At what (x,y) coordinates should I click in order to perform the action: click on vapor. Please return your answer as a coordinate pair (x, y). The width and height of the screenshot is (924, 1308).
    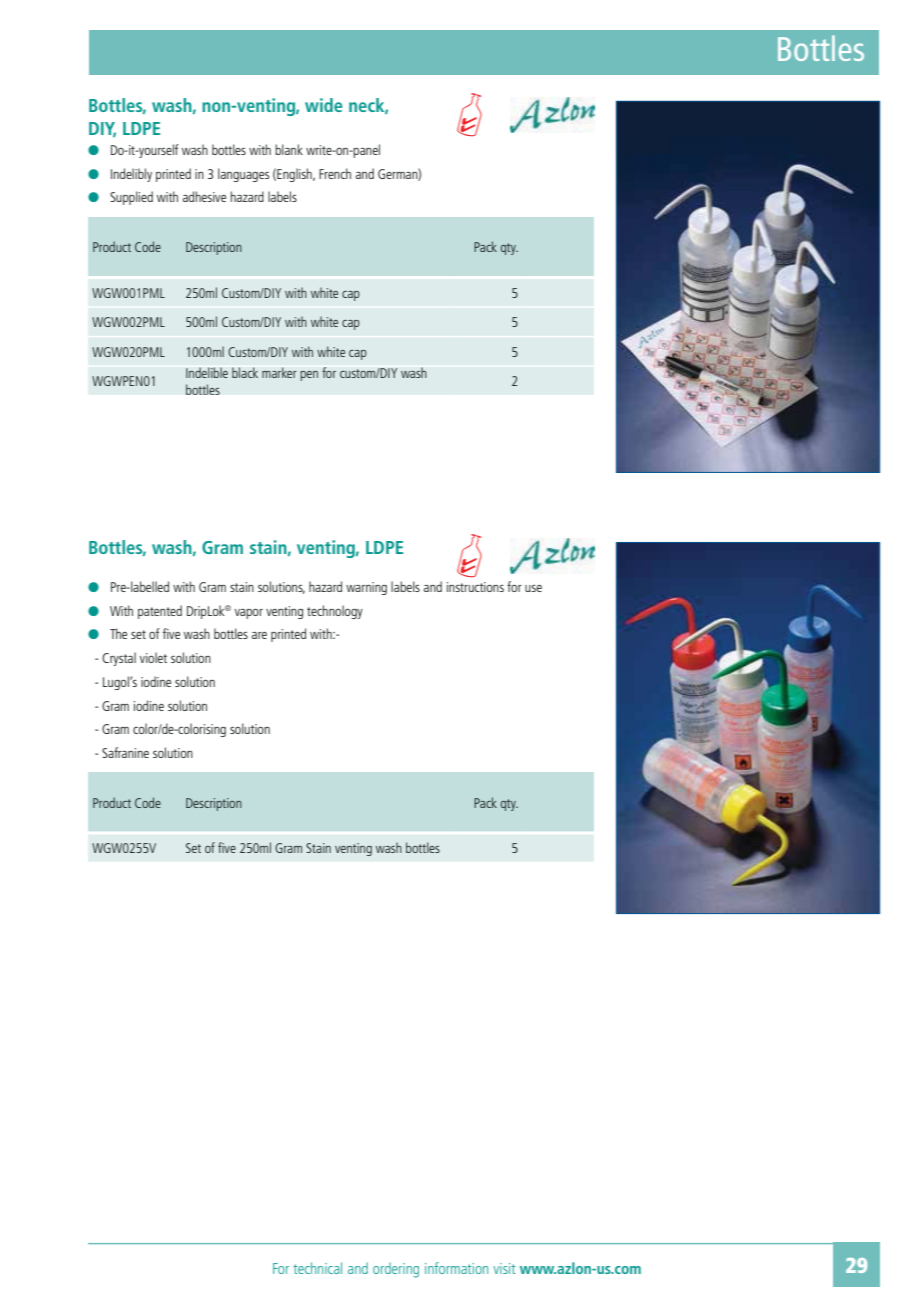
    Looking at the image, I should click on (249, 613).
